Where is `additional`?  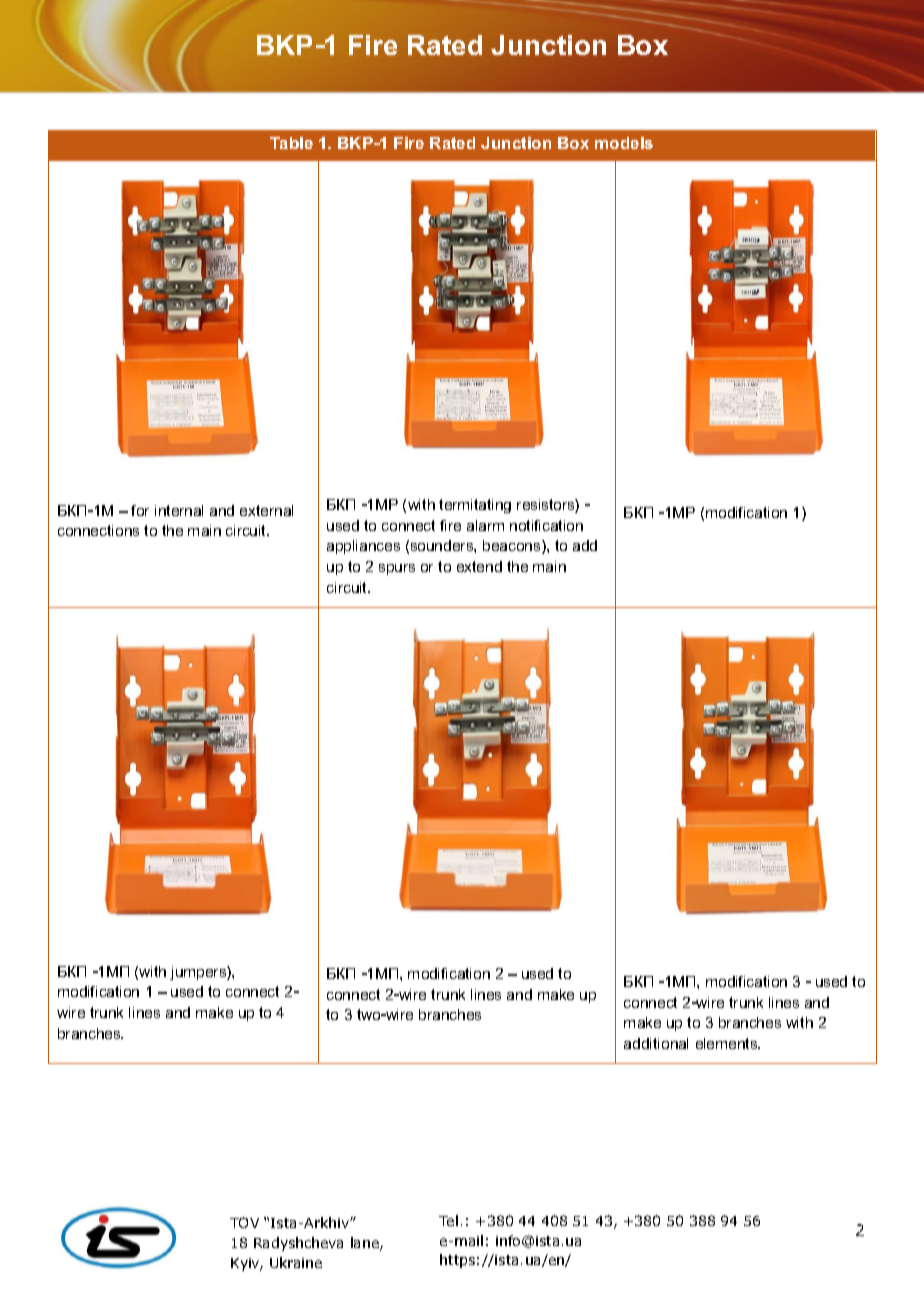
additional is located at coordinates (656, 1043).
